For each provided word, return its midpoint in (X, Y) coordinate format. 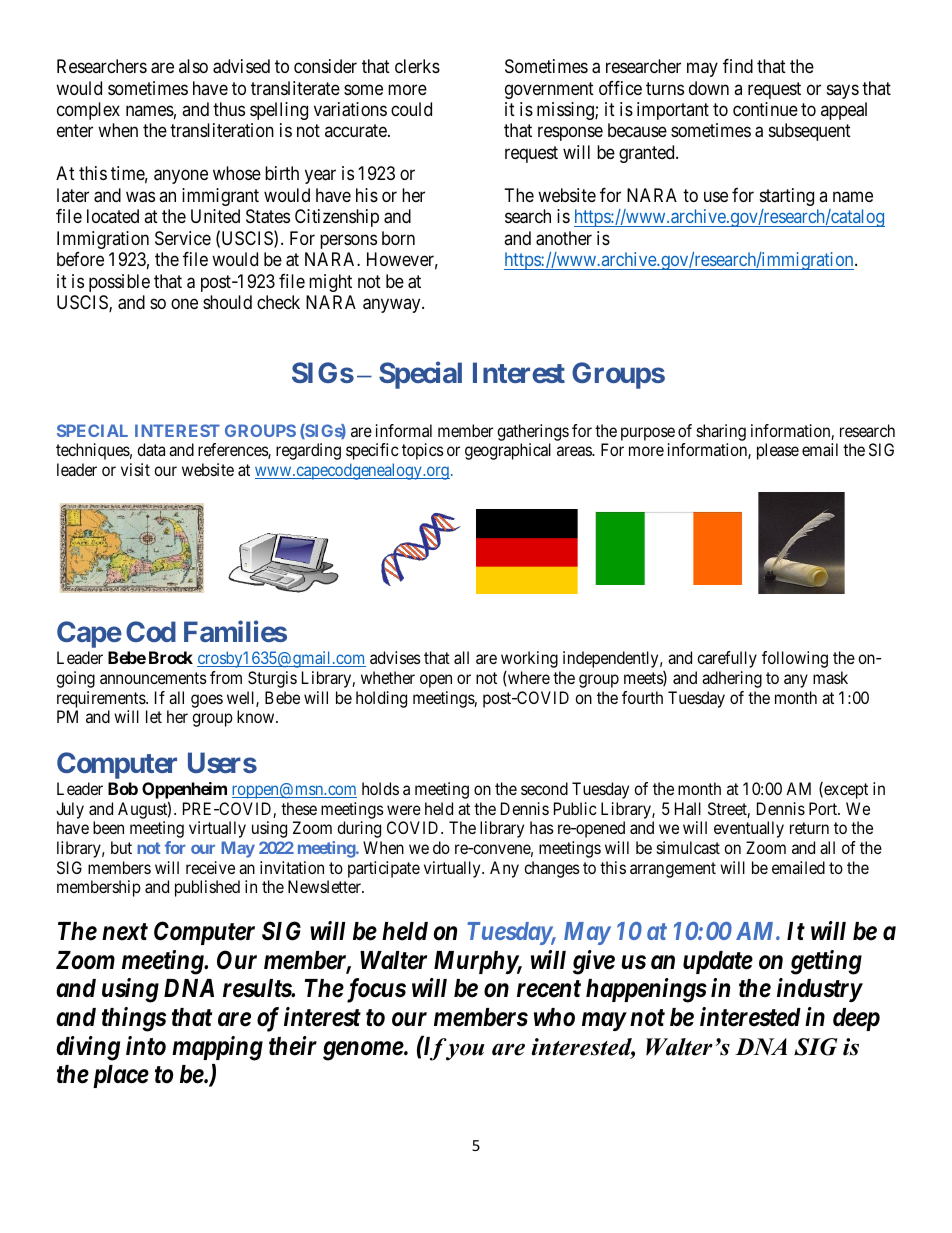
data (151, 449)
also (193, 66)
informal (404, 430)
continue (765, 109)
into (146, 1046)
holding (381, 699)
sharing (721, 432)
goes (207, 701)
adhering (732, 679)
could (411, 109)
